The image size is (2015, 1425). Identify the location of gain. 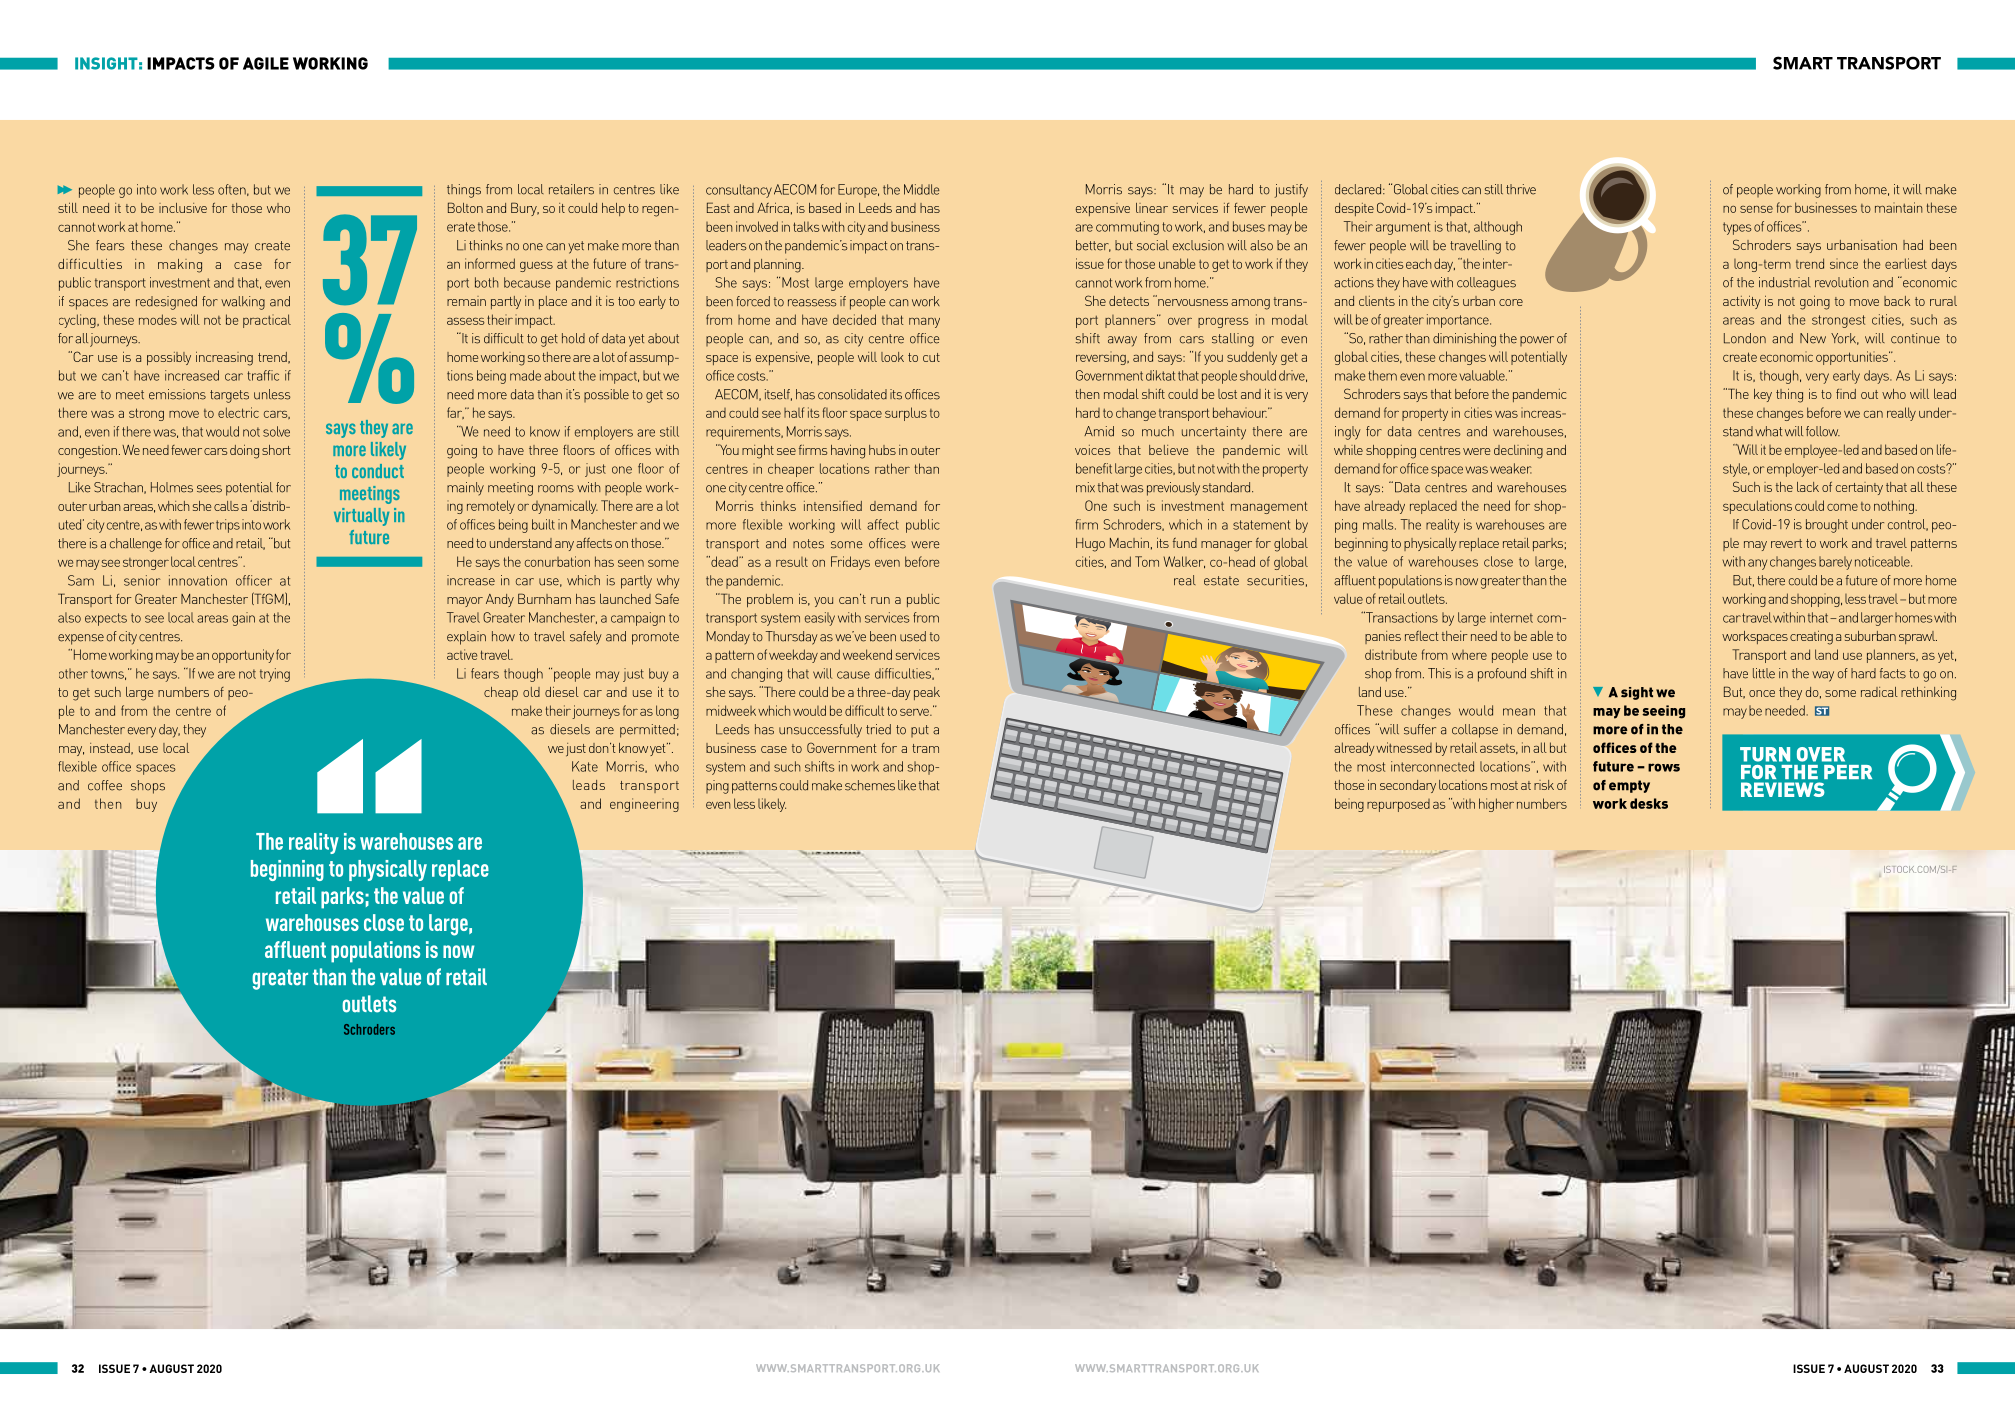
(243, 619).
